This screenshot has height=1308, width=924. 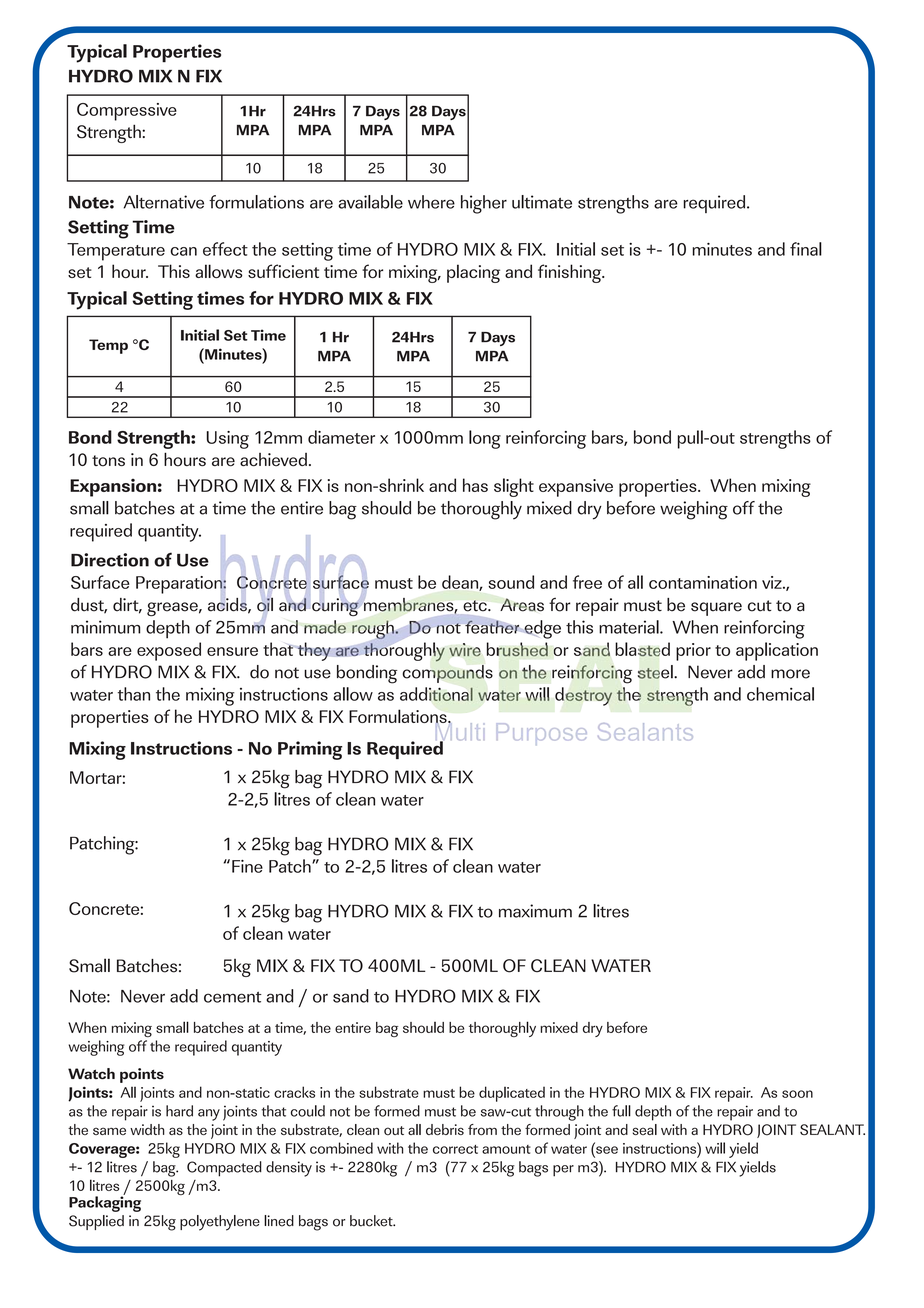 I want to click on final, so click(x=806, y=249).
